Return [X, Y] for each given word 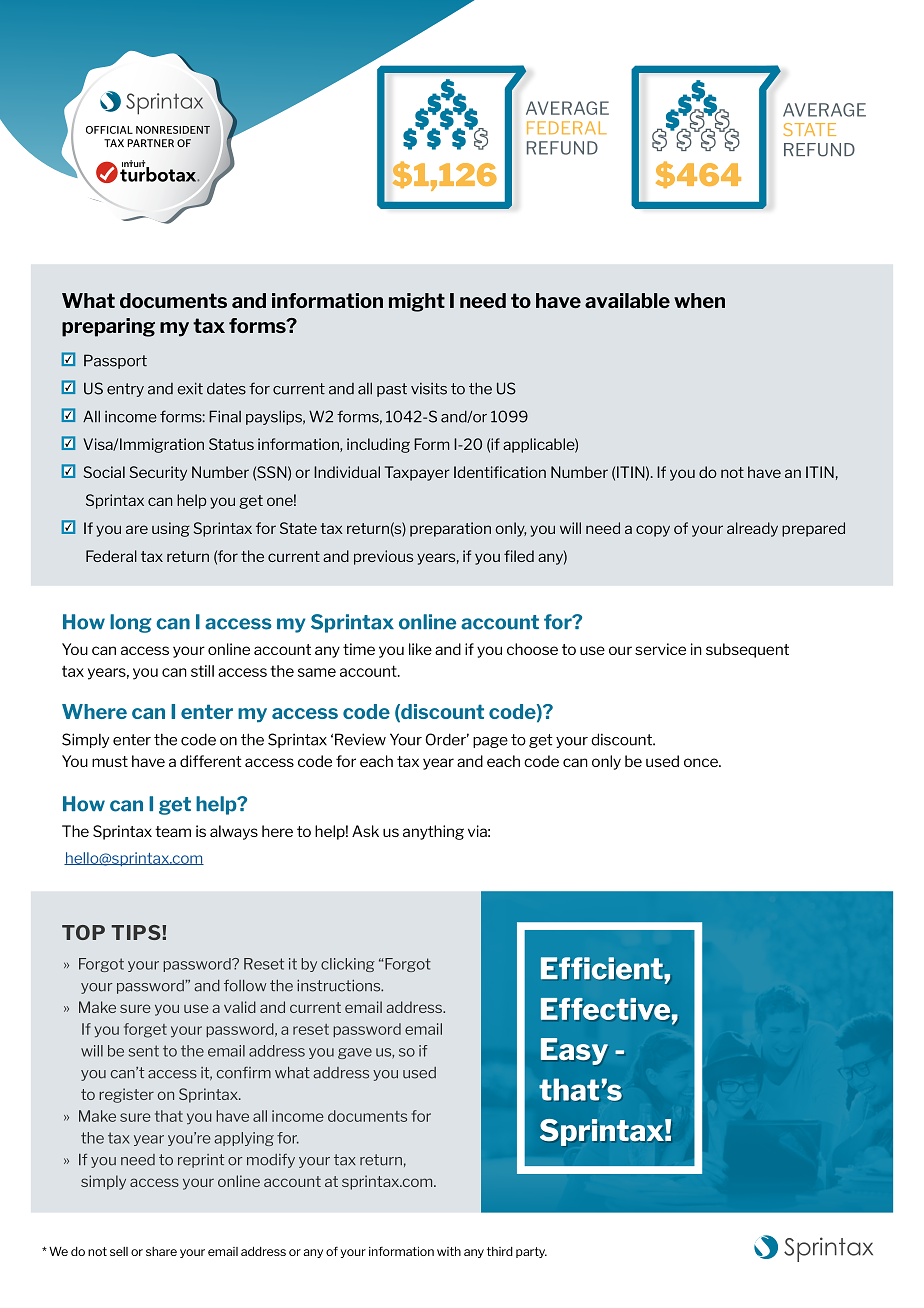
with [449, 1251]
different [210, 761]
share [161, 1251]
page [490, 742]
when [699, 300]
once [702, 762]
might [417, 302]
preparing [108, 327]
